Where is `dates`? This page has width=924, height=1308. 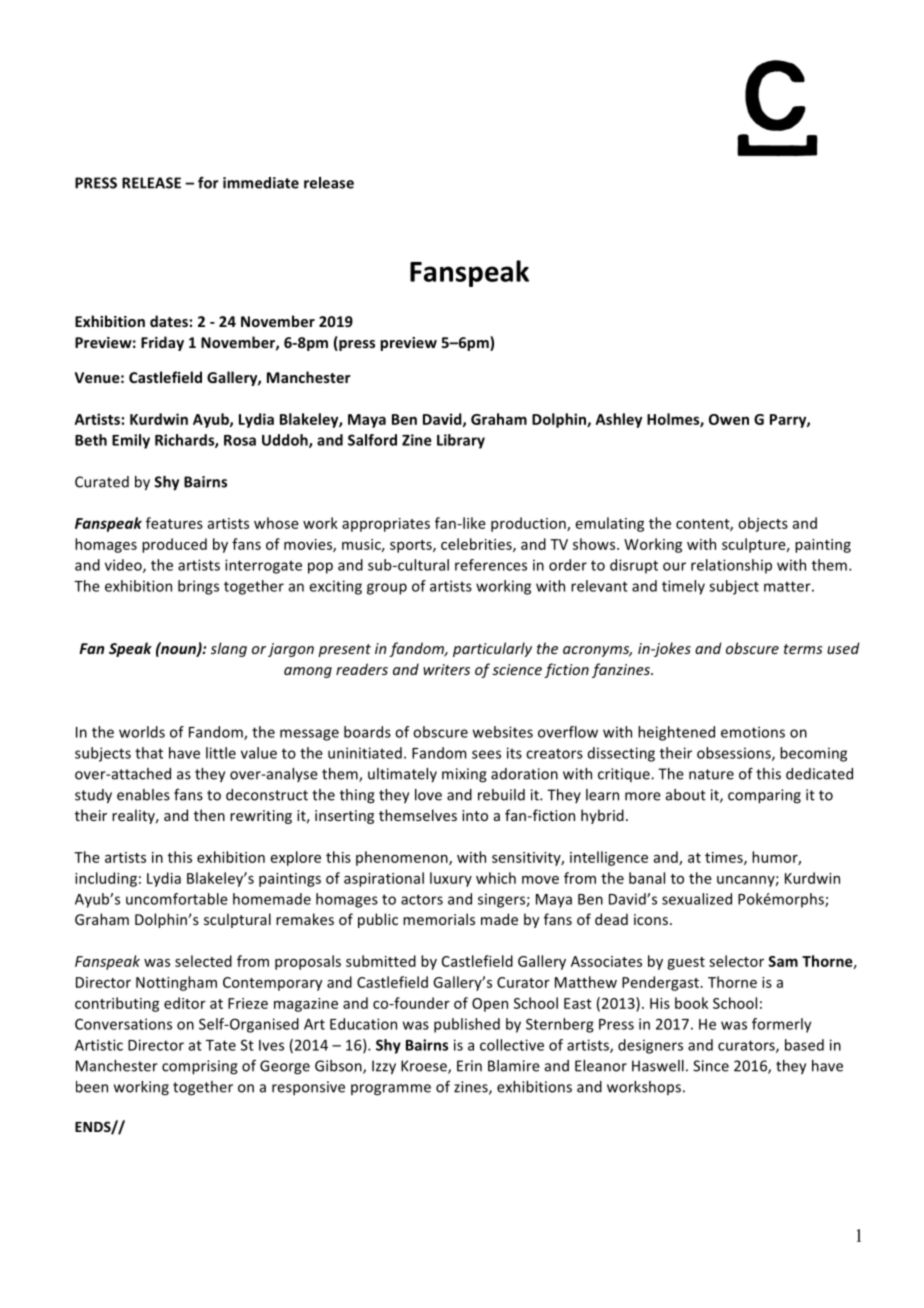
dates is located at coordinates (169, 321).
